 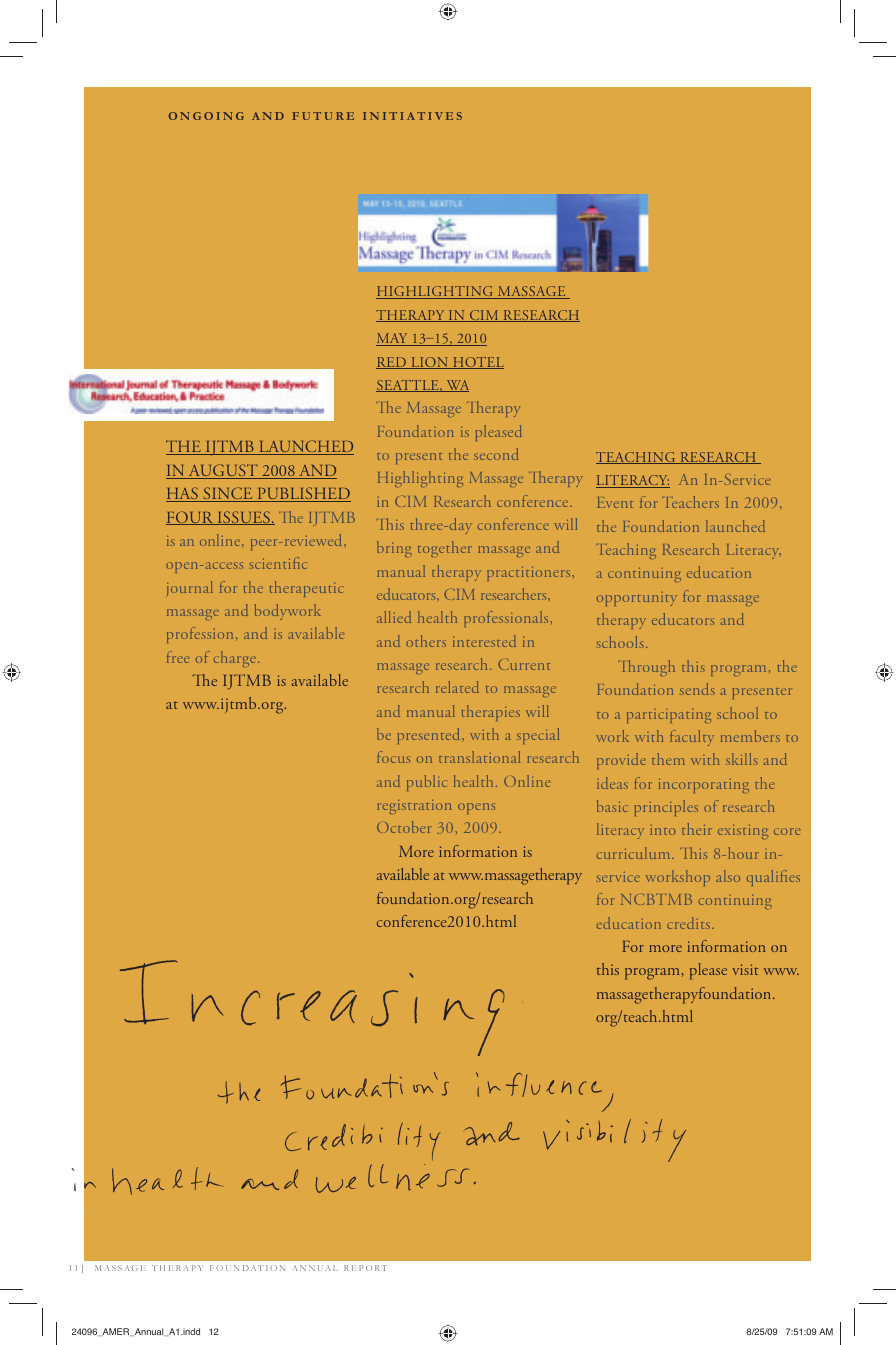 What do you see at coordinates (323, 116) in the page?
I see `FUTURE` at bounding box center [323, 116].
